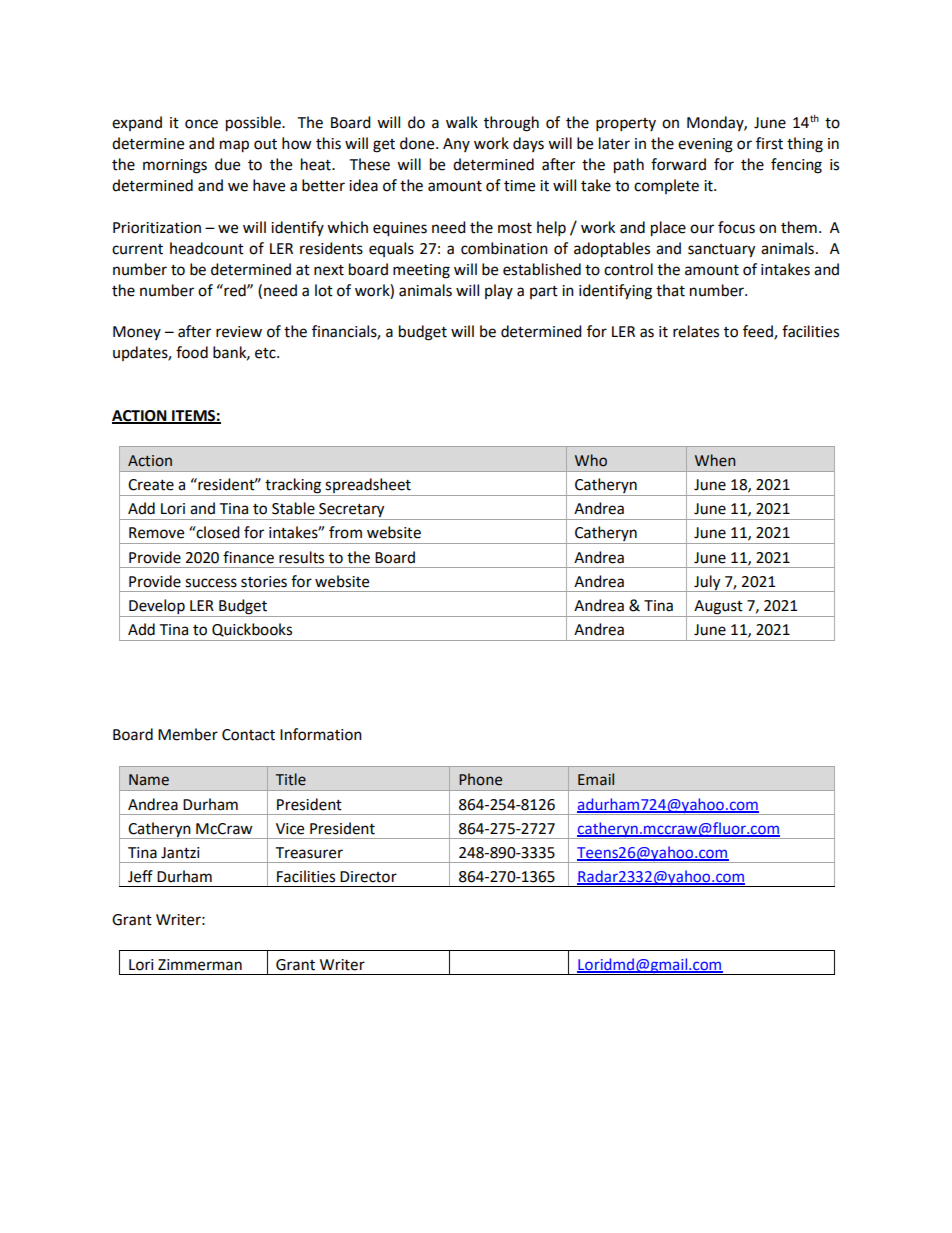  I want to click on Email, so click(596, 779).
